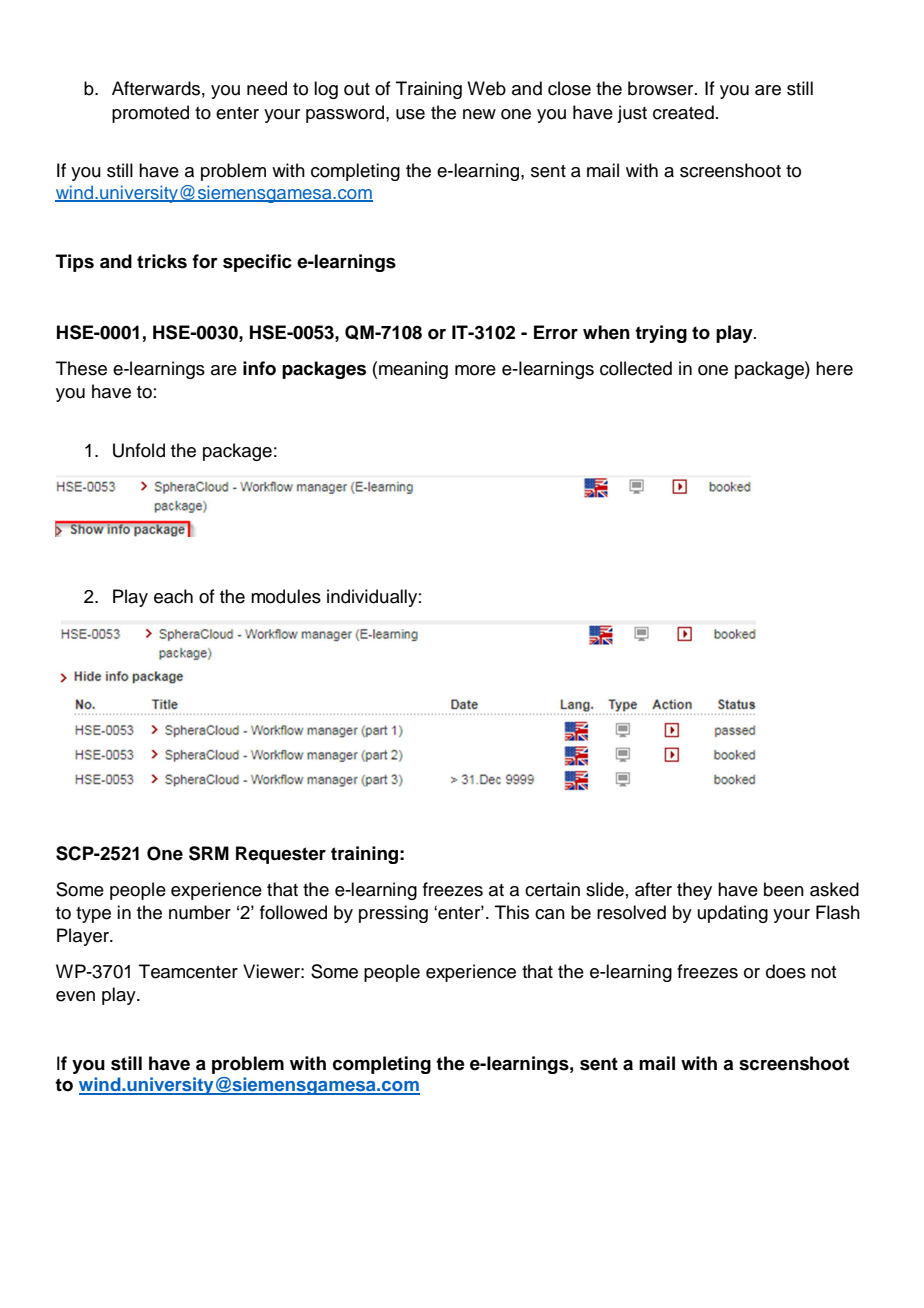 The width and height of the screenshot is (924, 1308). What do you see at coordinates (162, 261) in the screenshot?
I see `tricks` at bounding box center [162, 261].
